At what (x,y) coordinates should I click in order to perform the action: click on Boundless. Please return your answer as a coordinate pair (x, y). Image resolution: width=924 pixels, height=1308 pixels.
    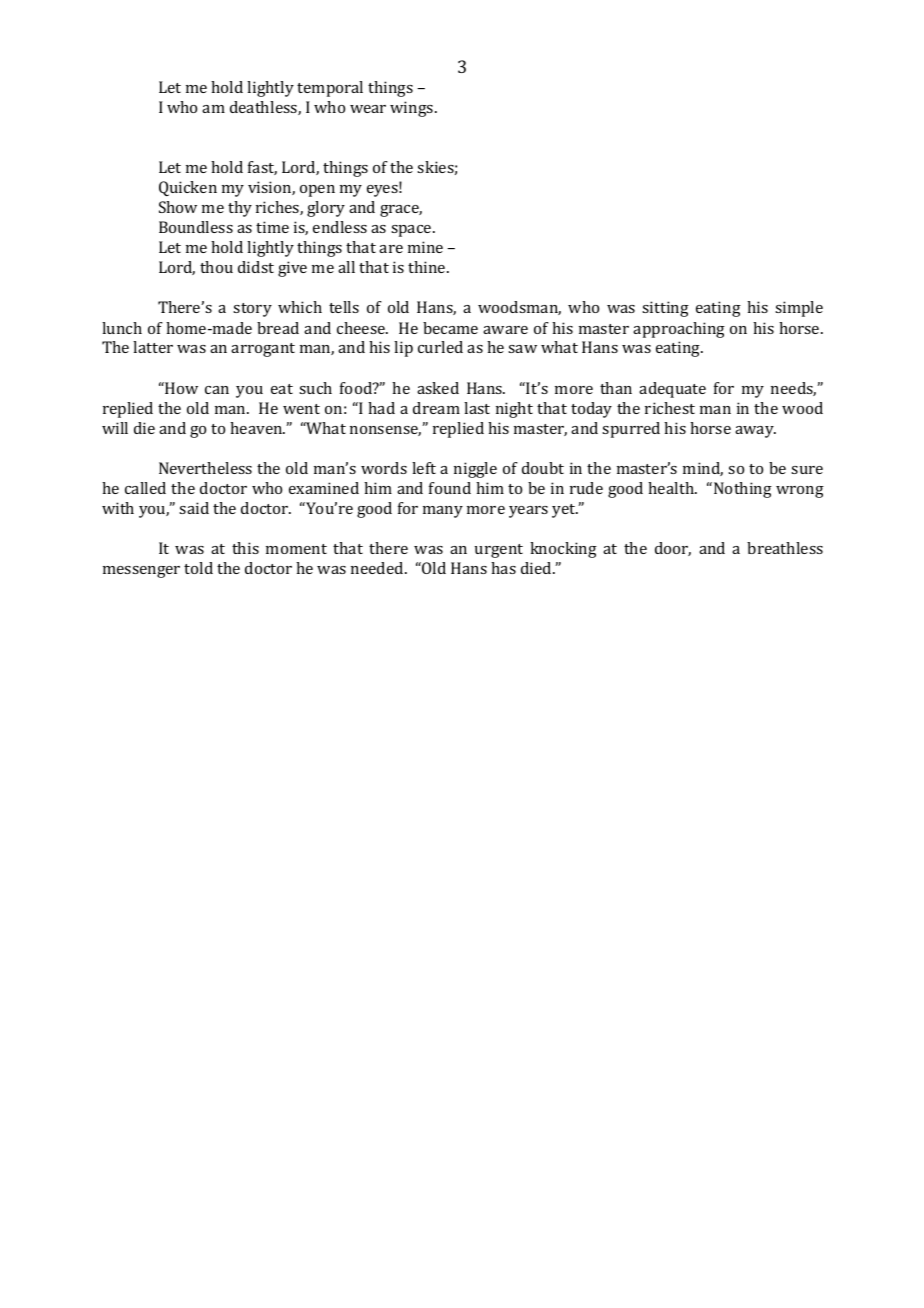
    Looking at the image, I should click on (196, 227).
